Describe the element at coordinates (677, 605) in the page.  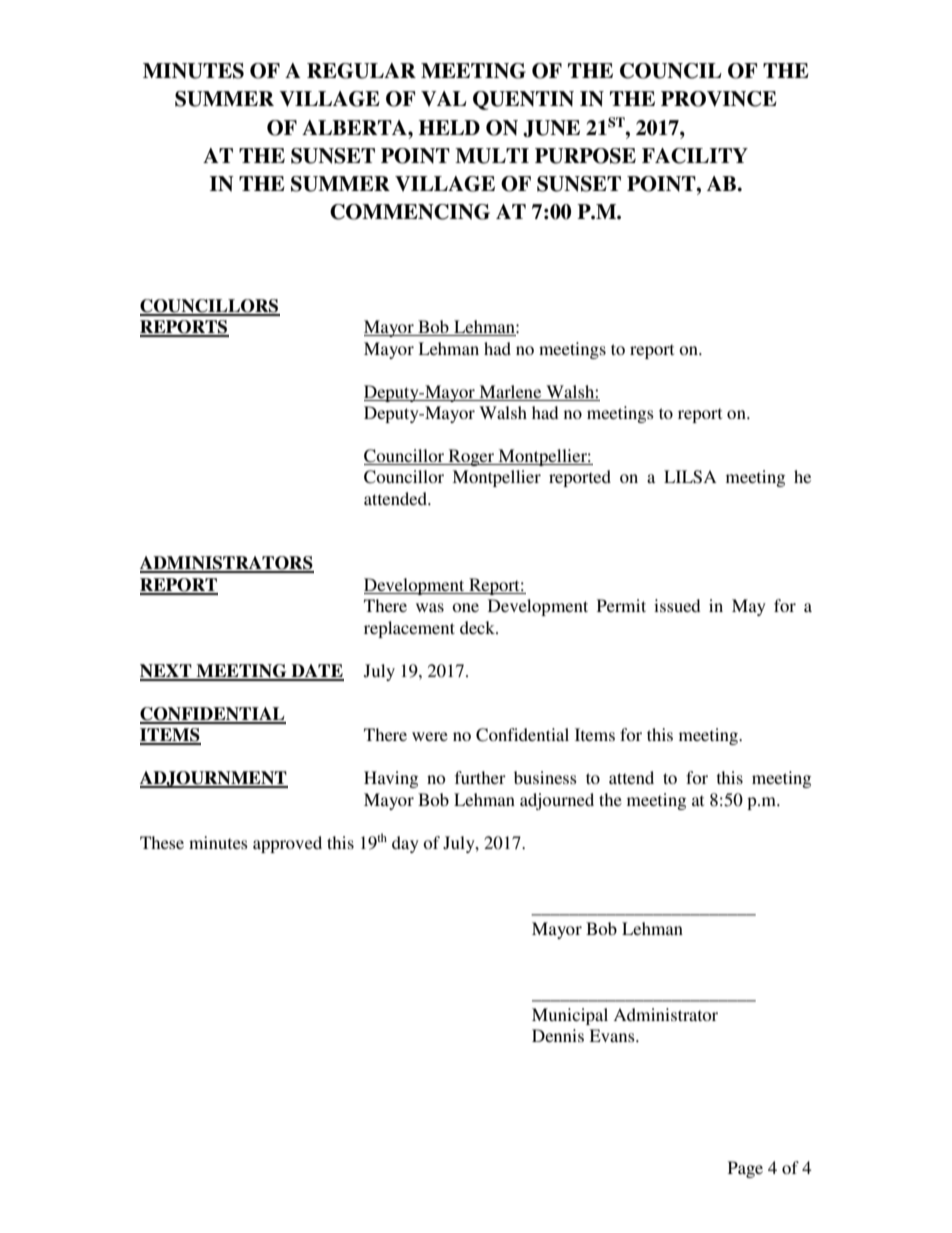
I see `issued` at that location.
